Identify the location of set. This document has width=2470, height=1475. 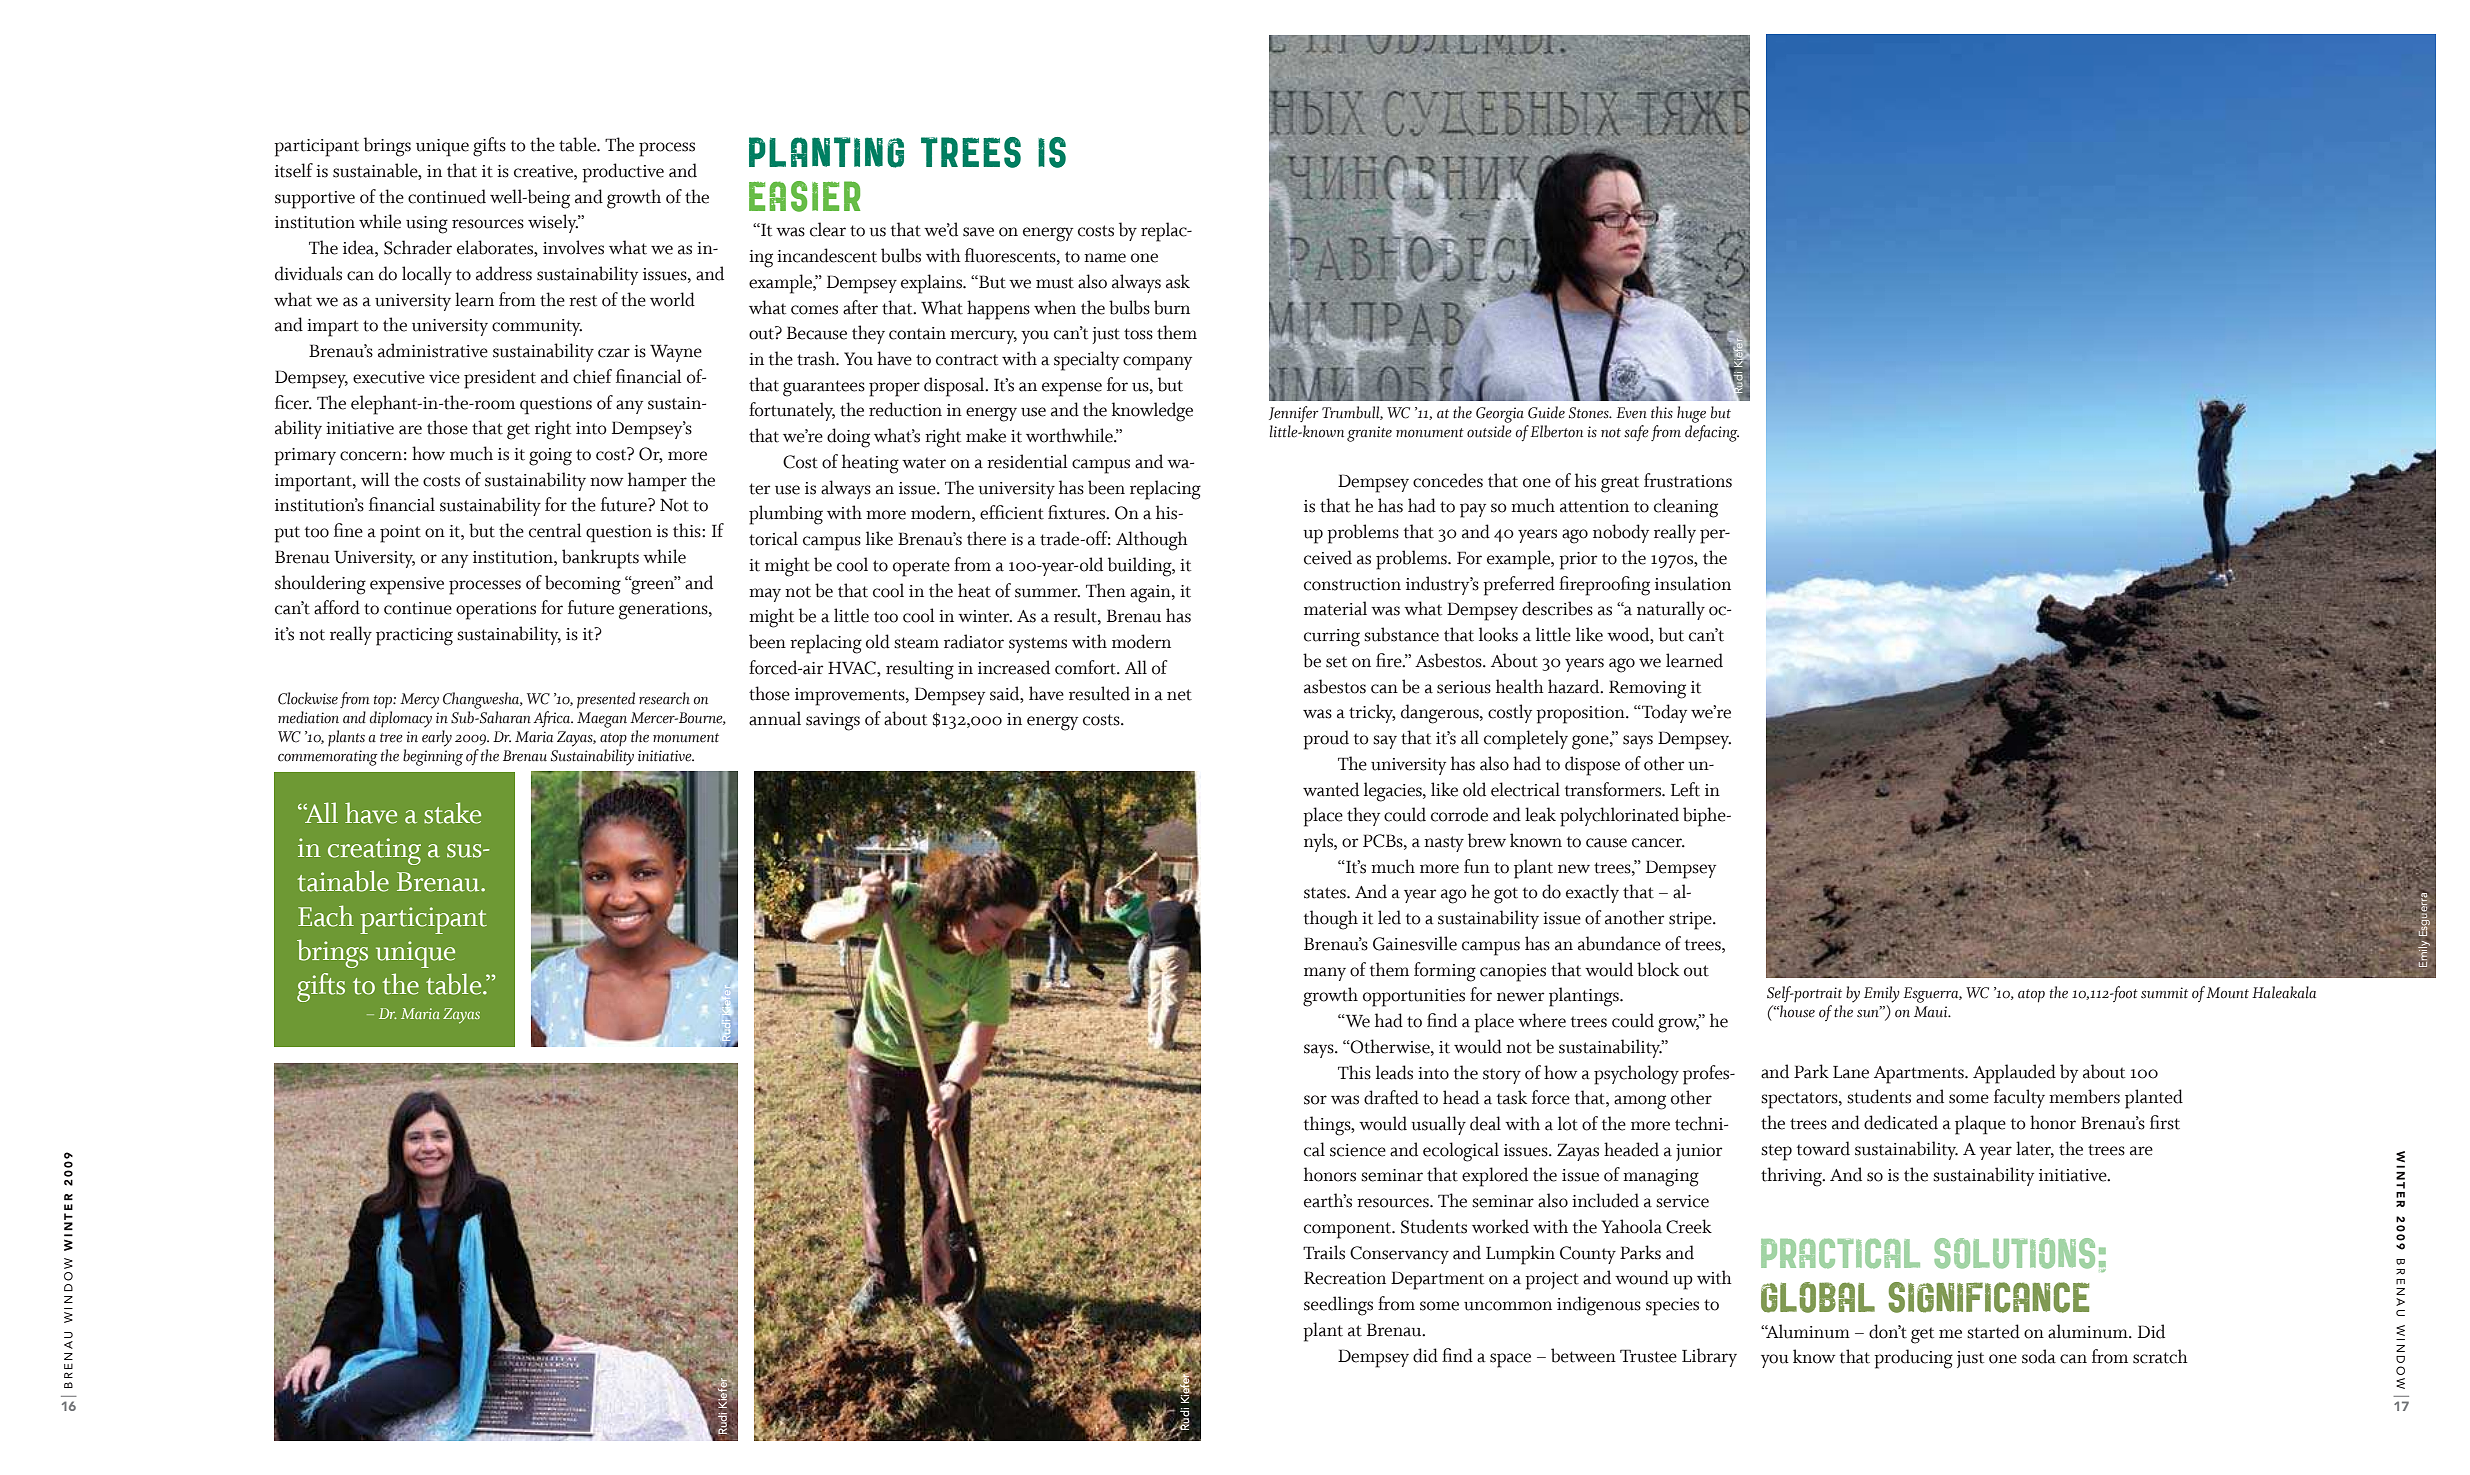
(1336, 662).
